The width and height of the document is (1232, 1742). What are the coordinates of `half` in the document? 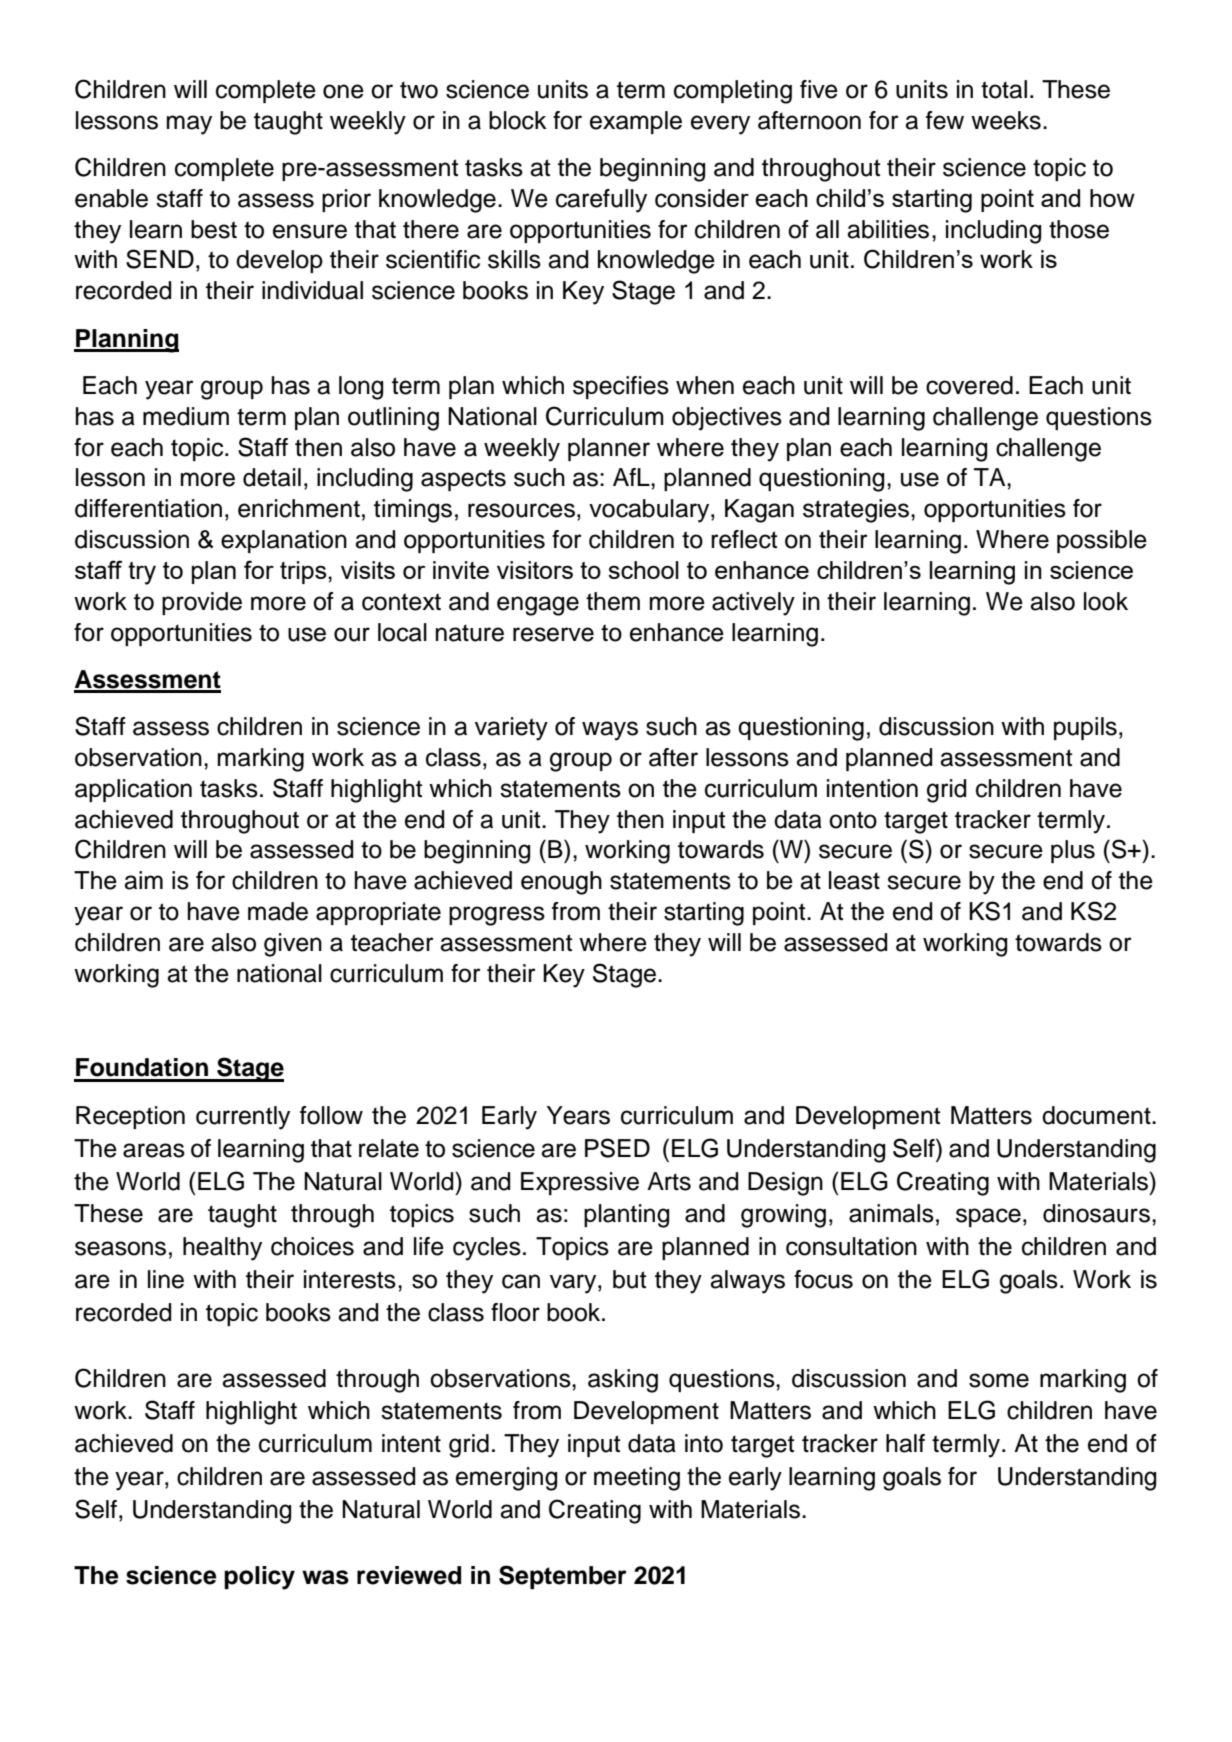 It's located at (905, 1443).
